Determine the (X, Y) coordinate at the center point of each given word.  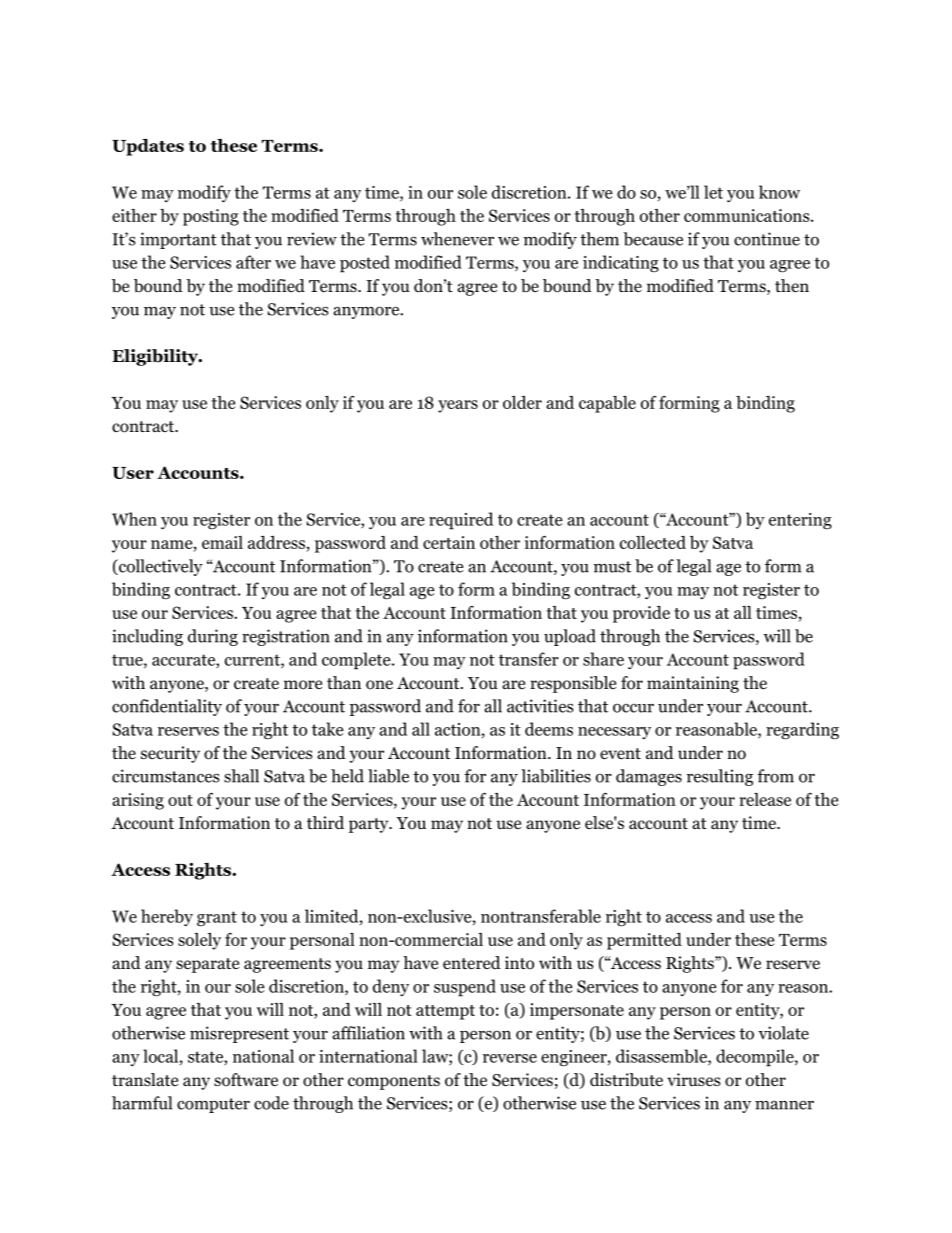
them (599, 239)
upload (570, 637)
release (765, 799)
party (370, 825)
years (458, 406)
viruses (694, 1079)
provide (641, 614)
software (246, 1080)
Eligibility (156, 357)
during (213, 637)
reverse (510, 1058)
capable (607, 404)
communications (748, 215)
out (180, 800)
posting (211, 217)
